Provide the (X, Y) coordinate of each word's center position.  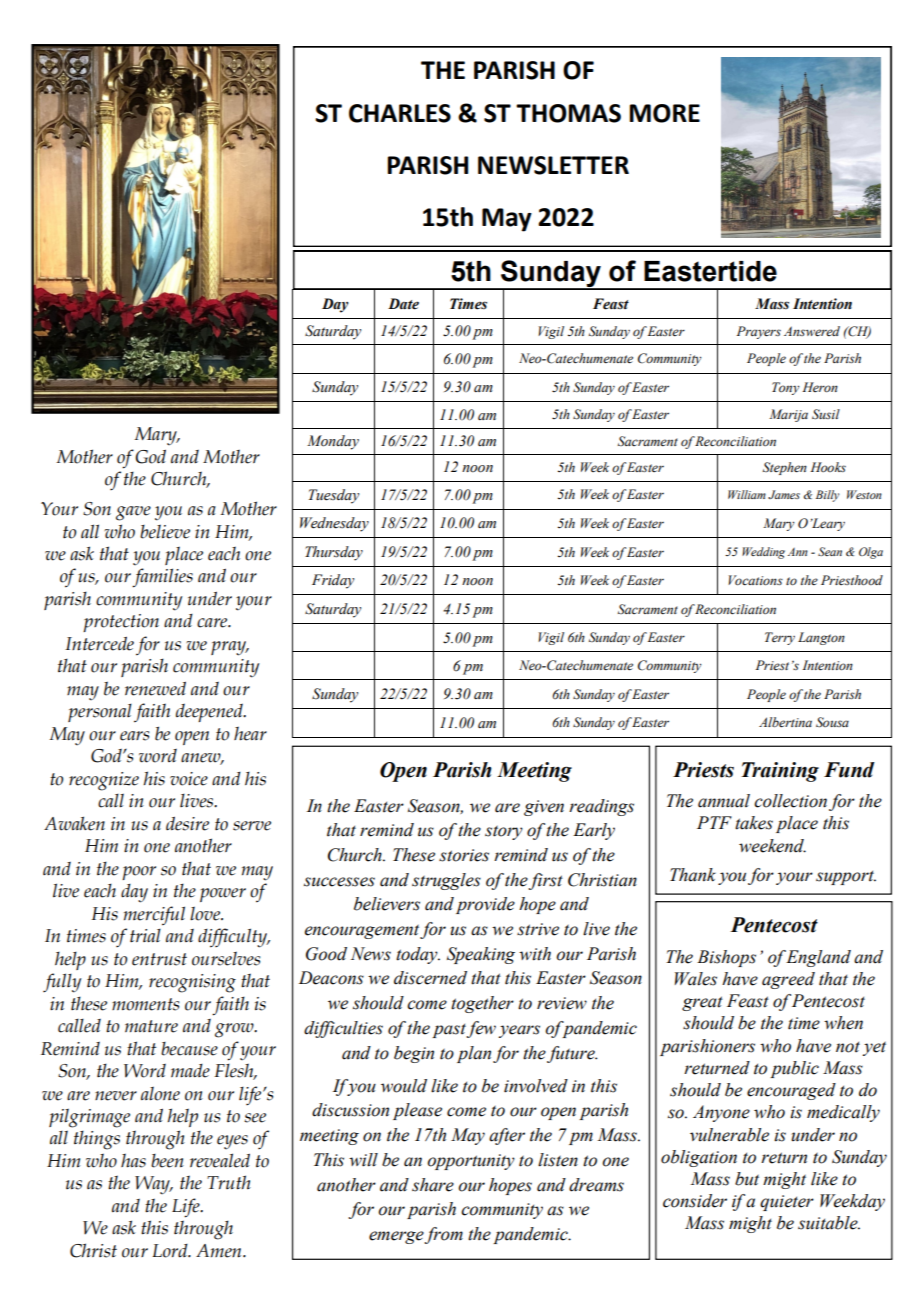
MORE (664, 113)
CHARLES (400, 113)
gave (133, 513)
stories (464, 855)
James (784, 494)
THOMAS (568, 113)
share (433, 1185)
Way (153, 1185)
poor (139, 873)
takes (754, 823)
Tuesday (334, 496)
